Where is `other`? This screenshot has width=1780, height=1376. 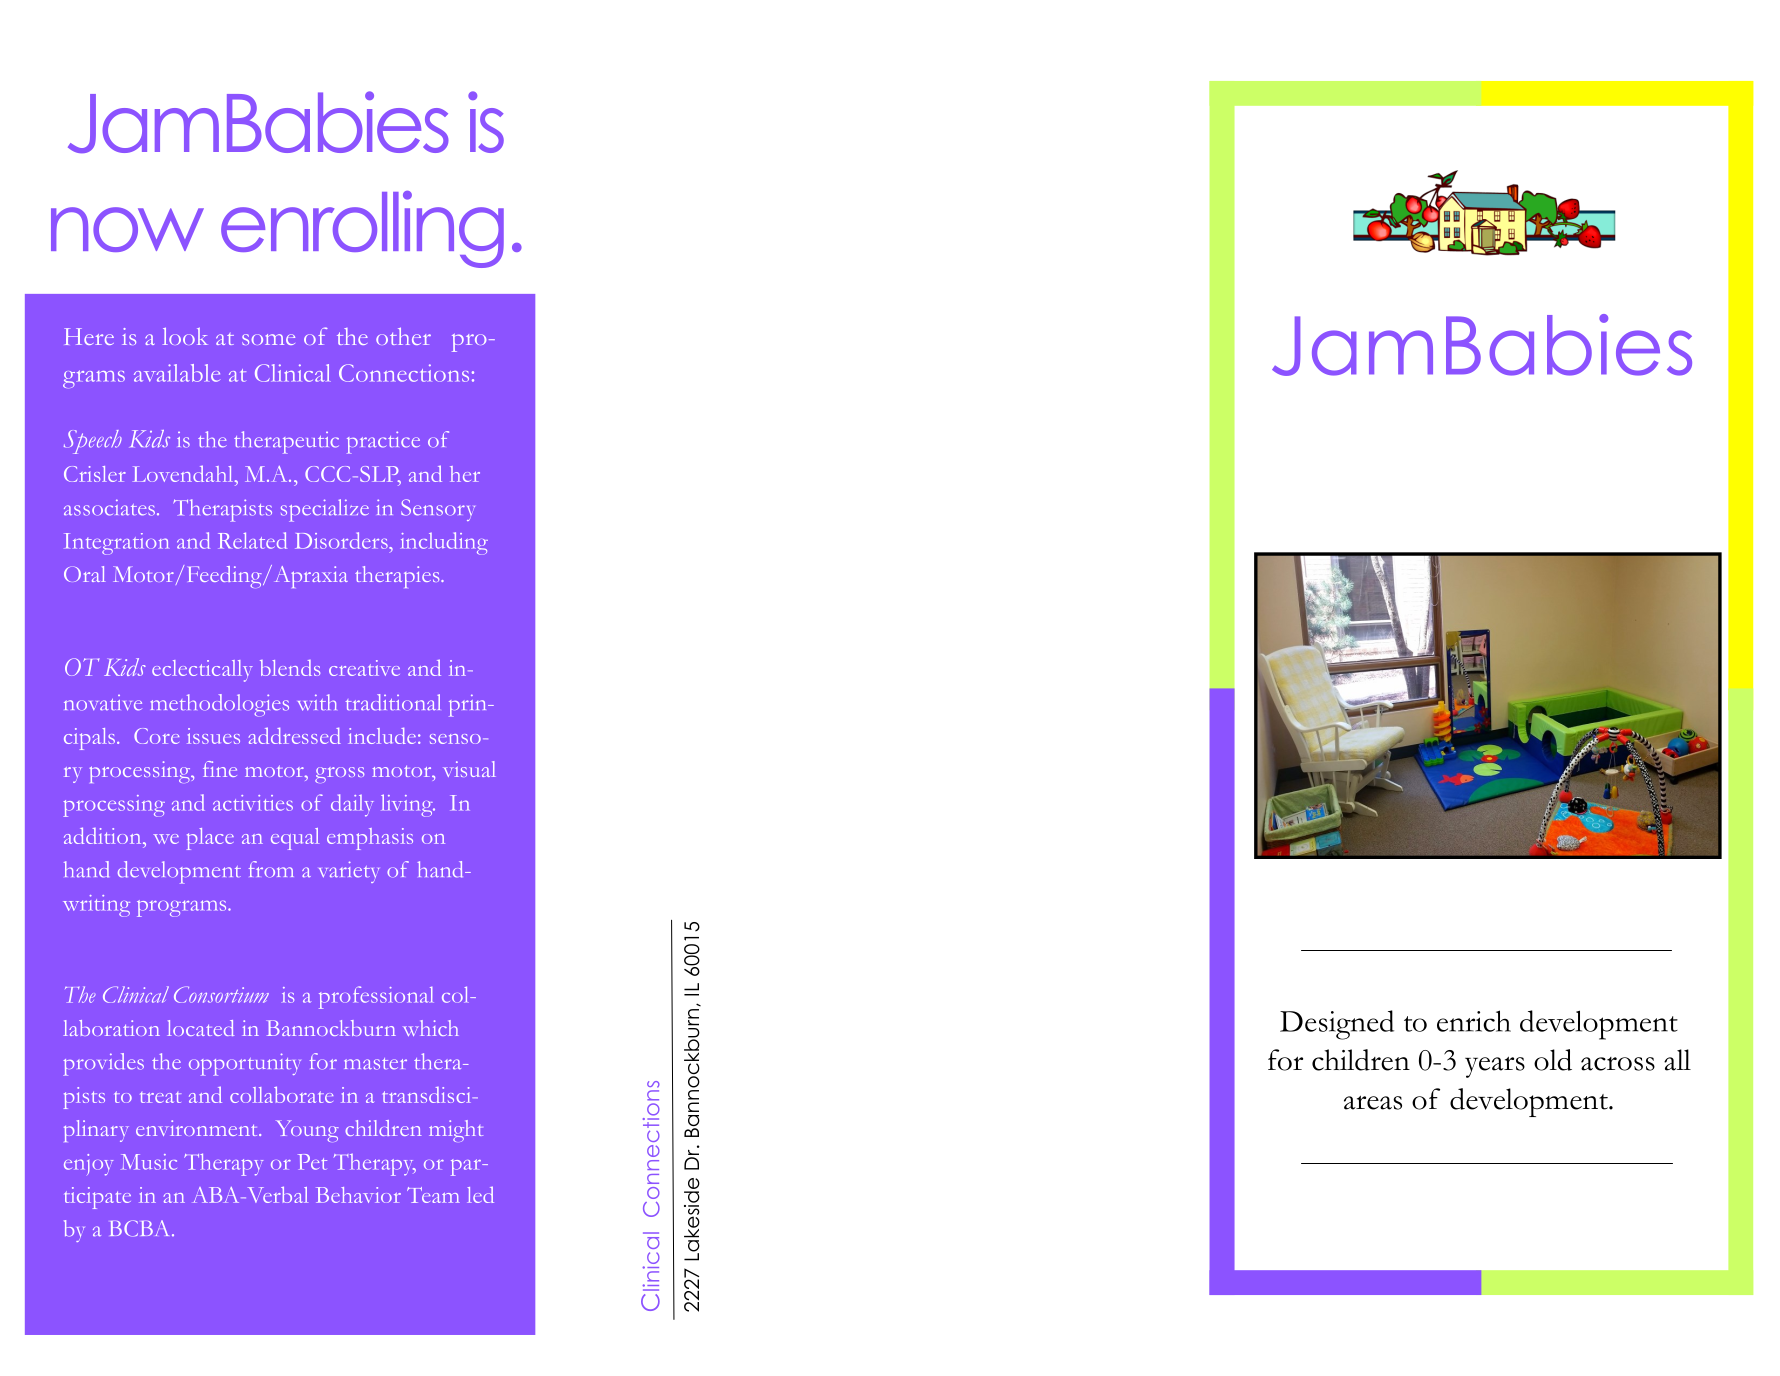 other is located at coordinates (403, 336).
